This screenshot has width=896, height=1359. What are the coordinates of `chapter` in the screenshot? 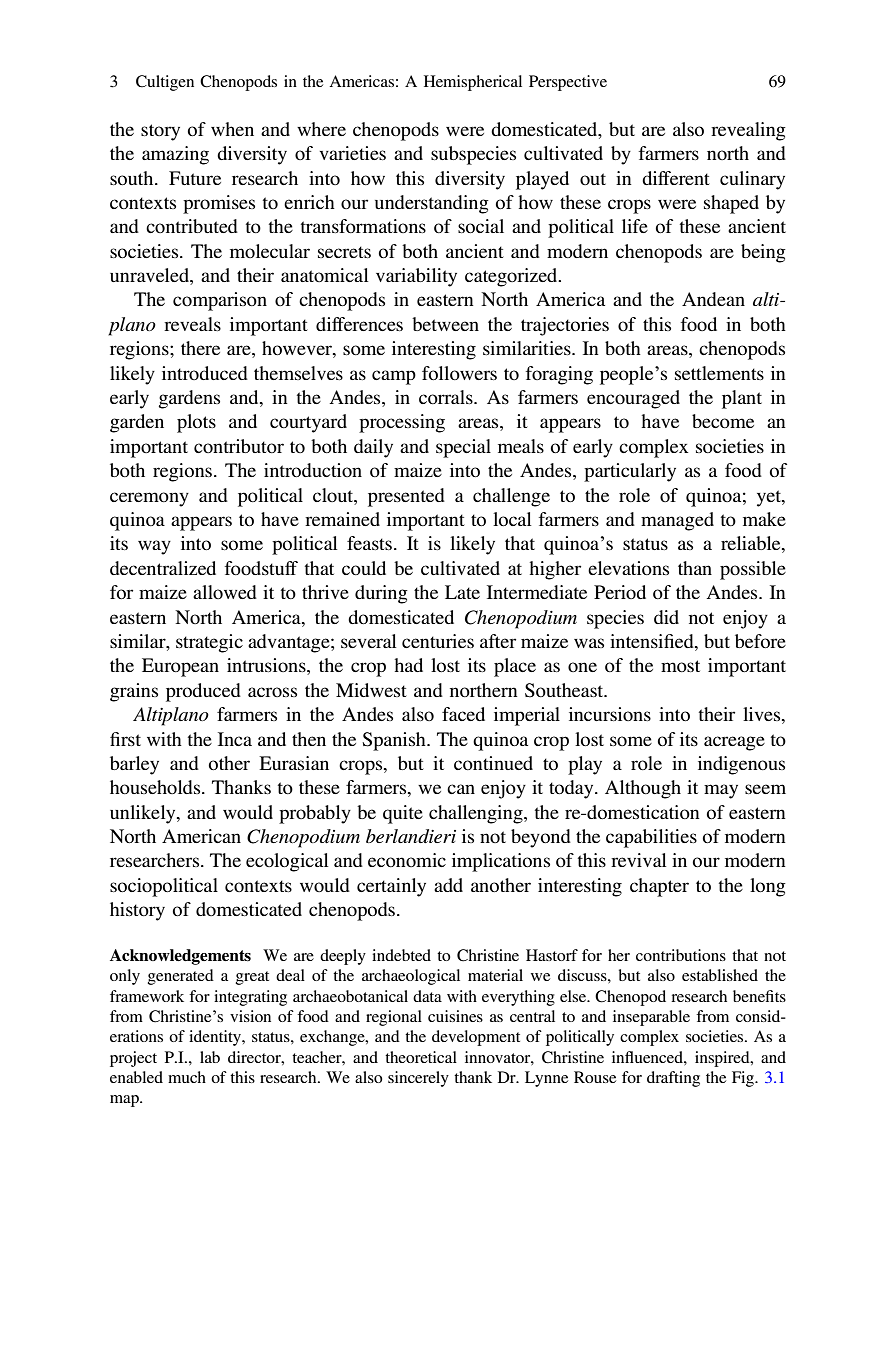 It's located at (659, 887).
